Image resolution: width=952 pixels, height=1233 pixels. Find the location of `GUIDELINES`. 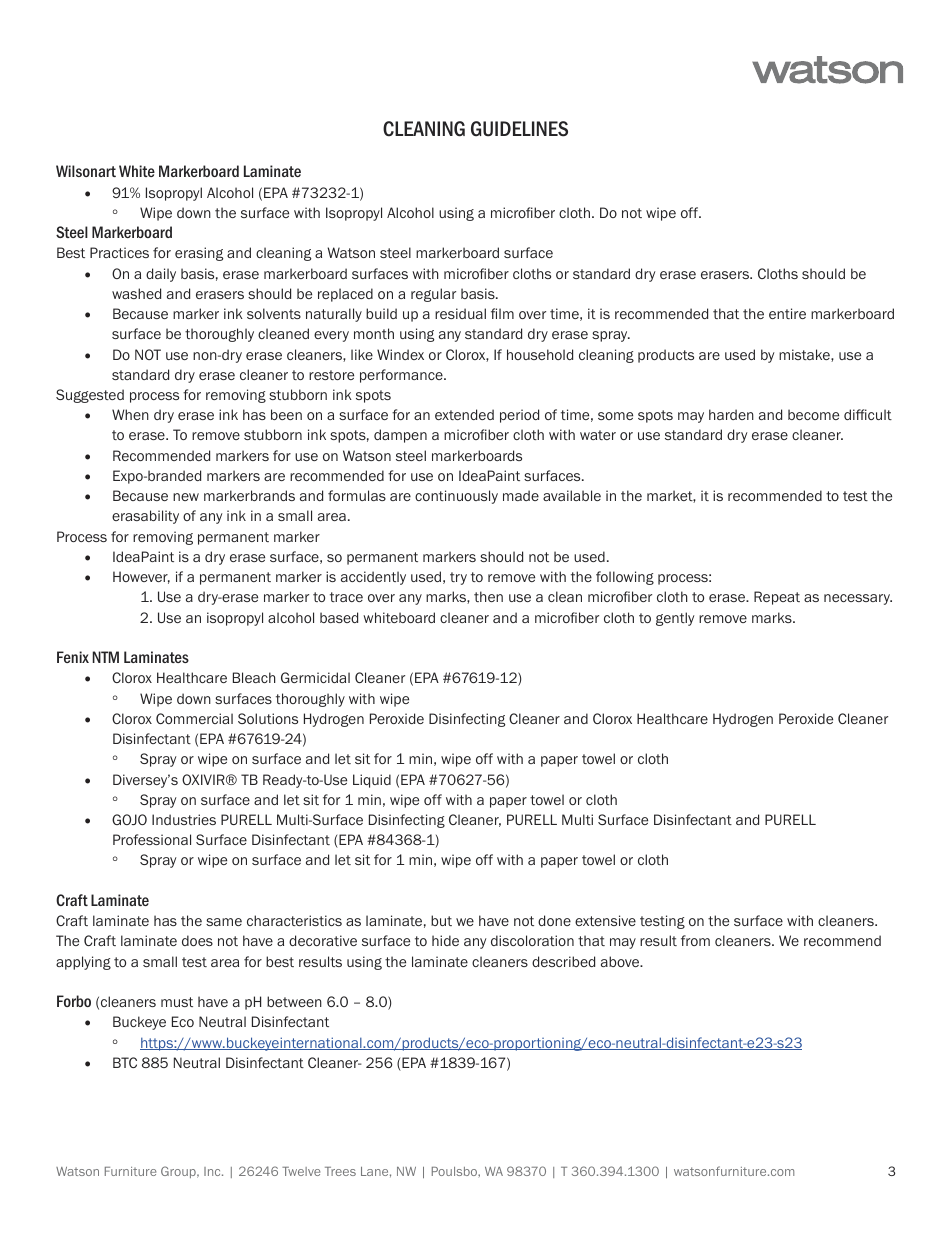

GUIDELINES is located at coordinates (519, 129).
